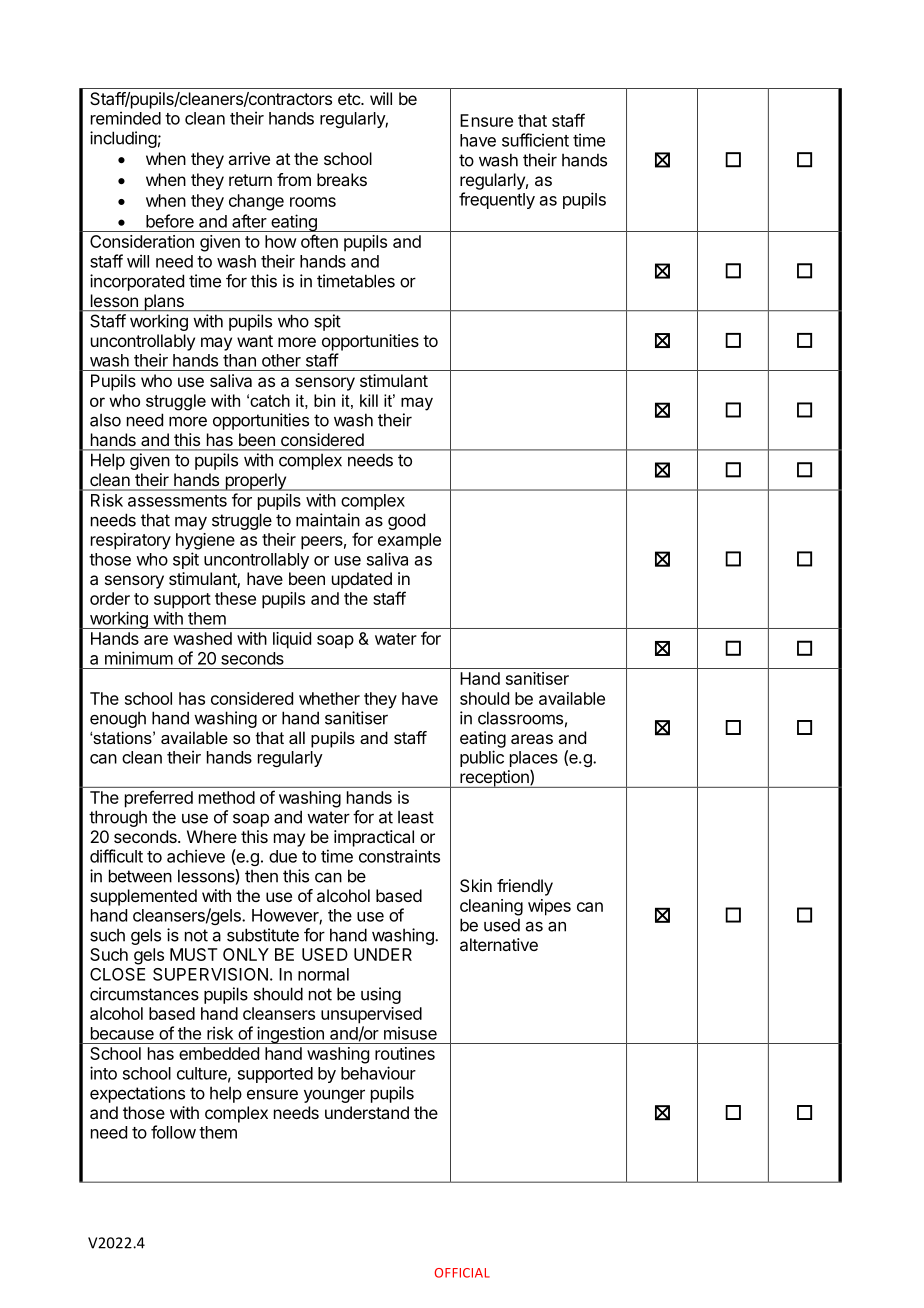 Image resolution: width=924 pixels, height=1308 pixels. Describe the element at coordinates (334, 1096) in the screenshot. I see `younger` at that location.
